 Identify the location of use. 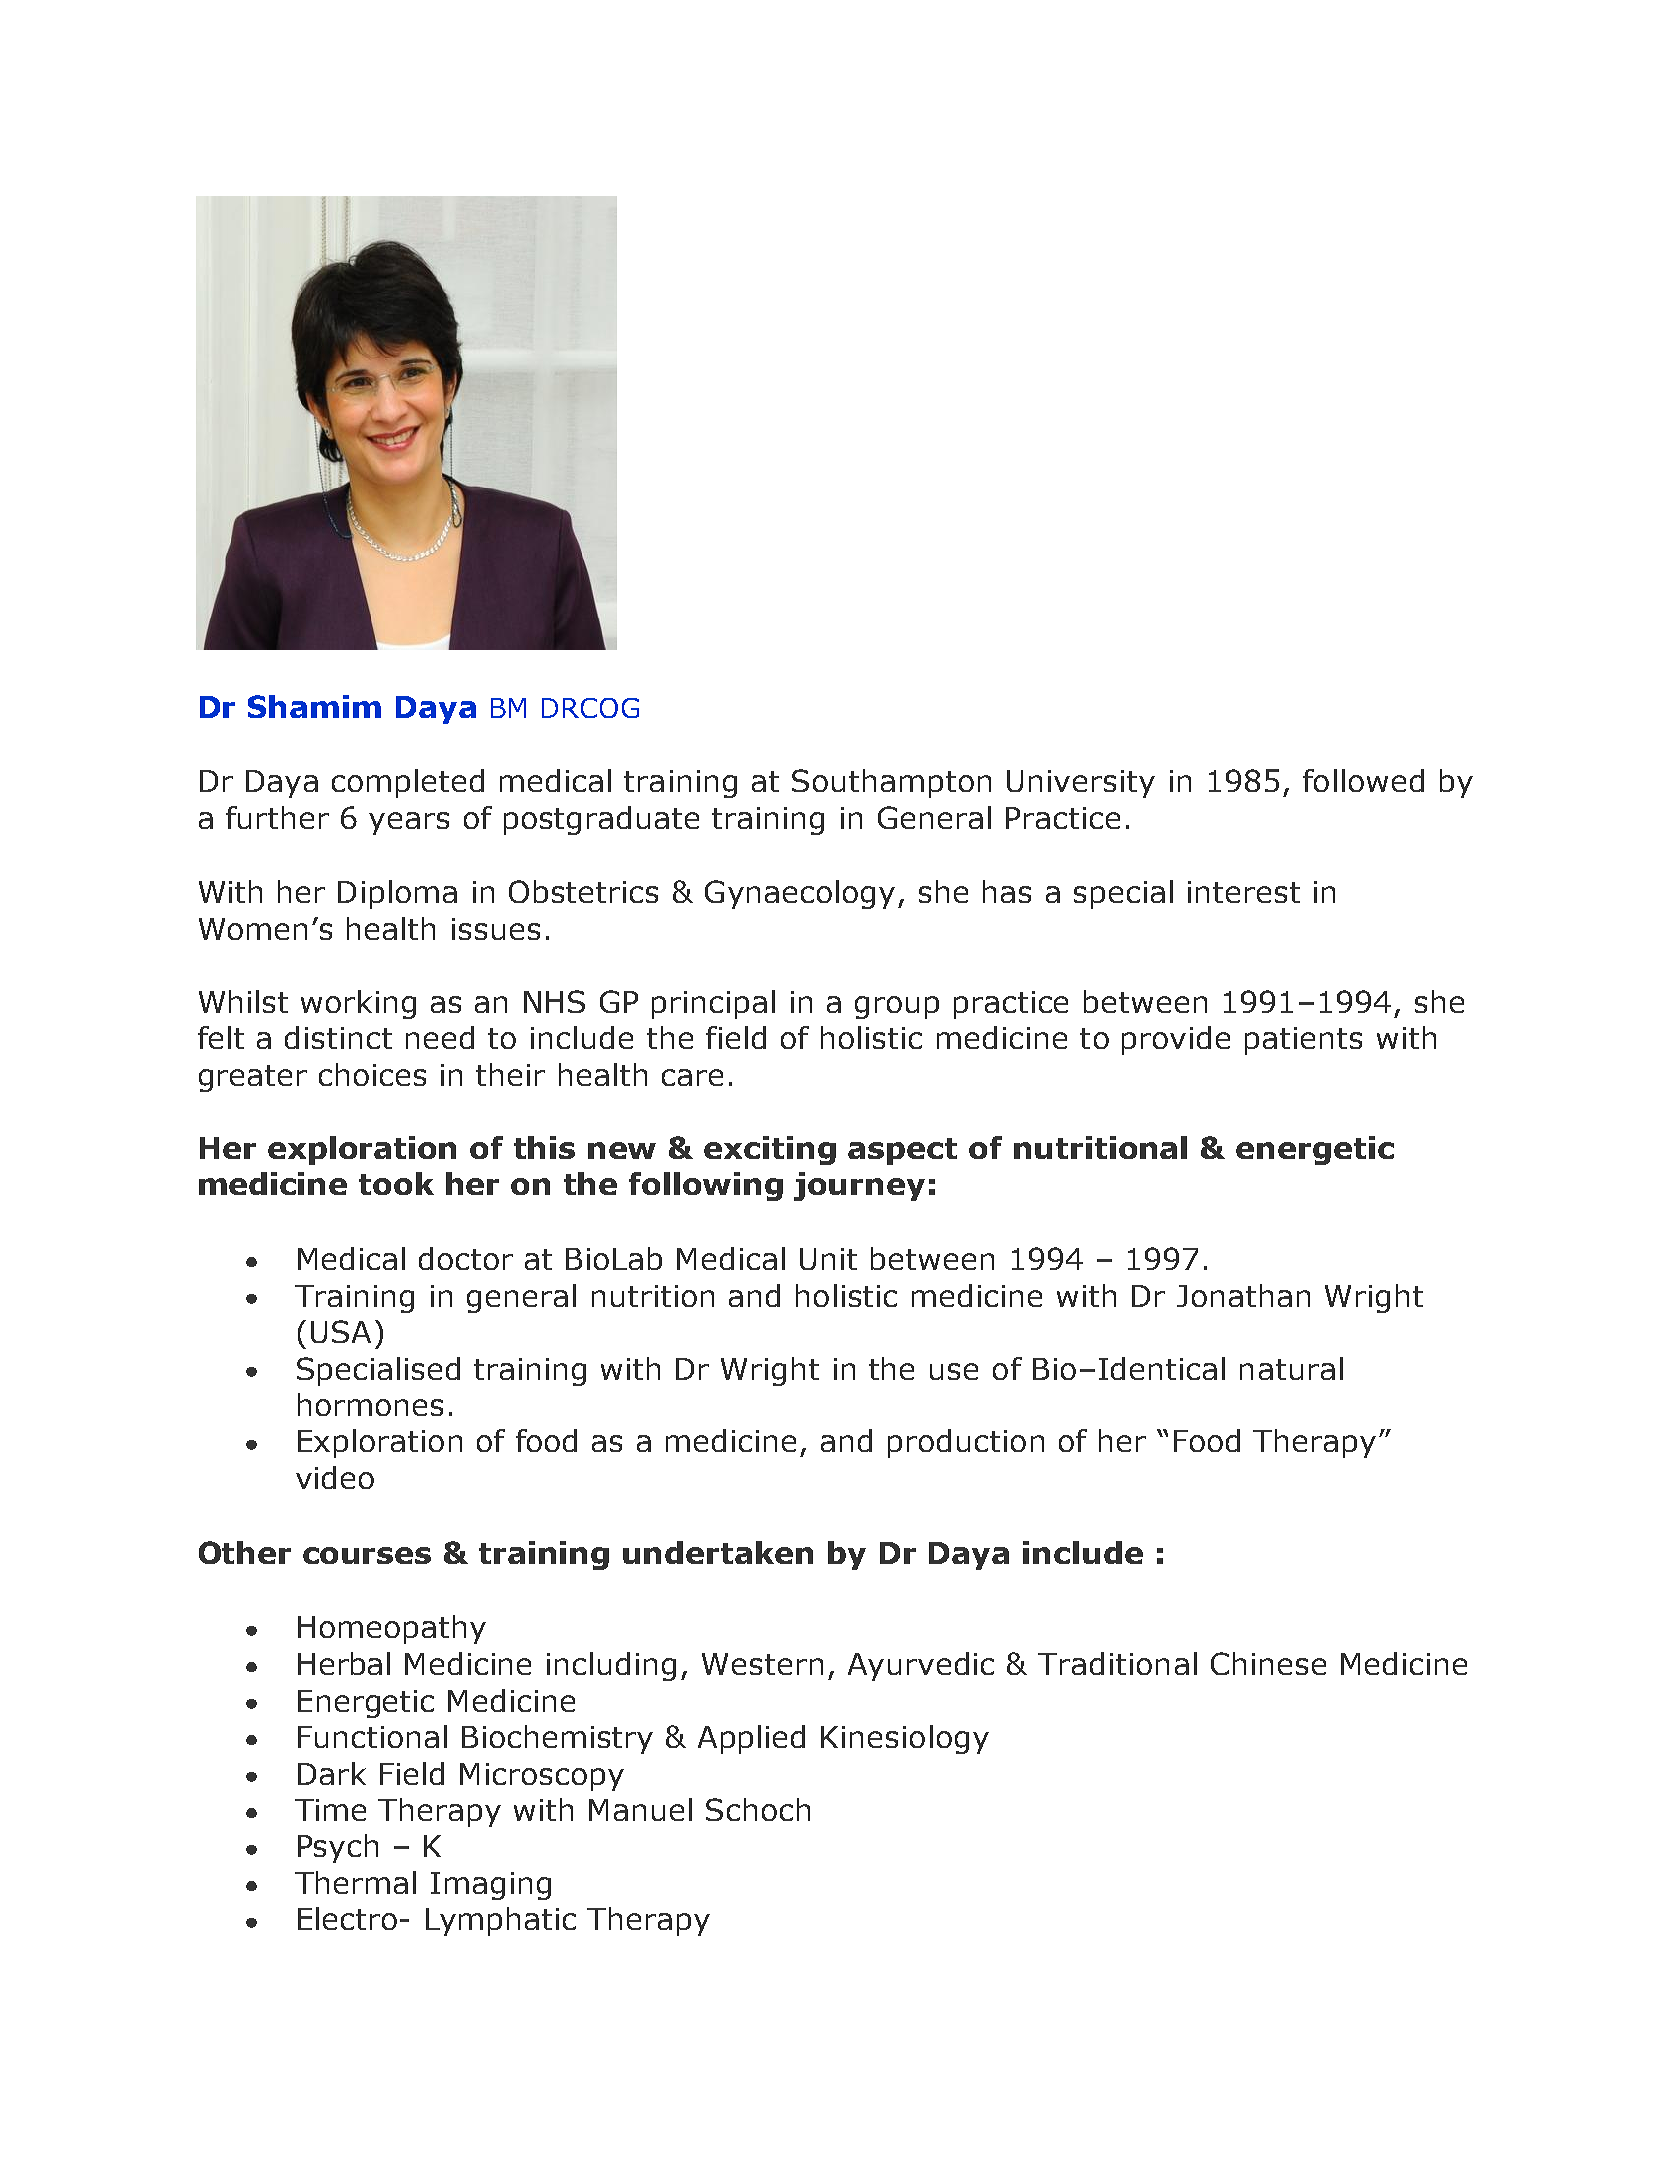
(954, 1371).
